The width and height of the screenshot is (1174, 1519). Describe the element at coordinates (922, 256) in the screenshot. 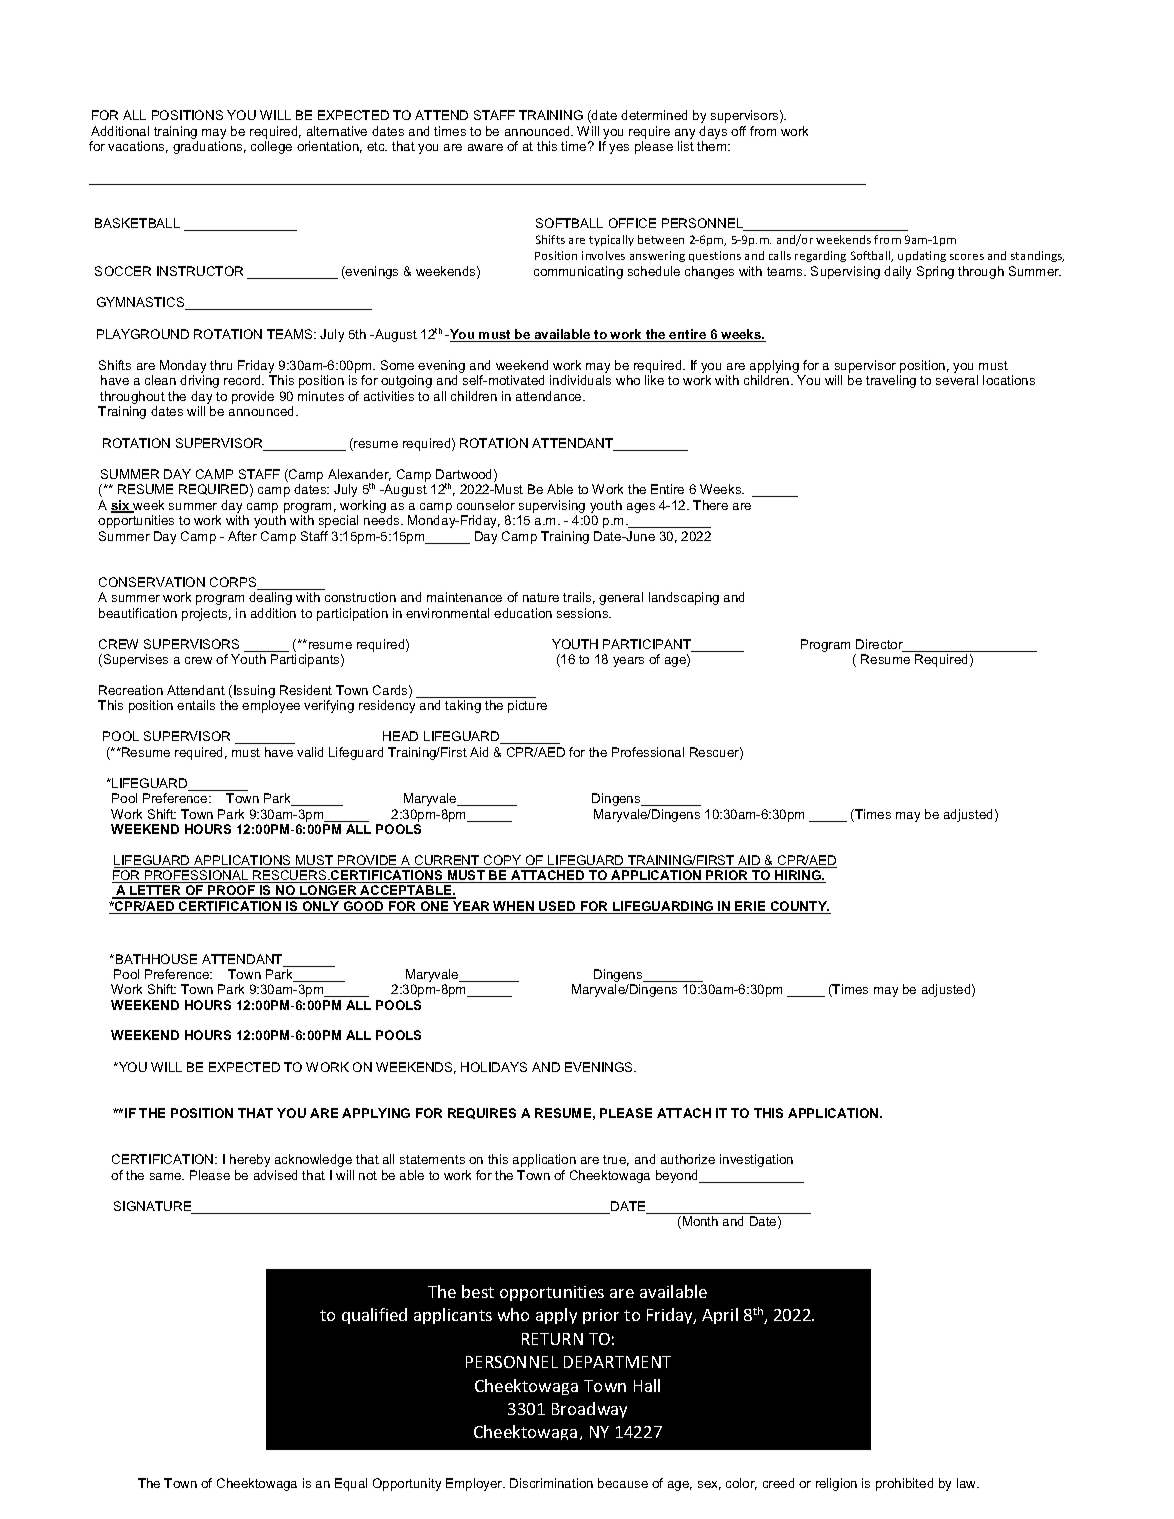

I see `updating` at that location.
